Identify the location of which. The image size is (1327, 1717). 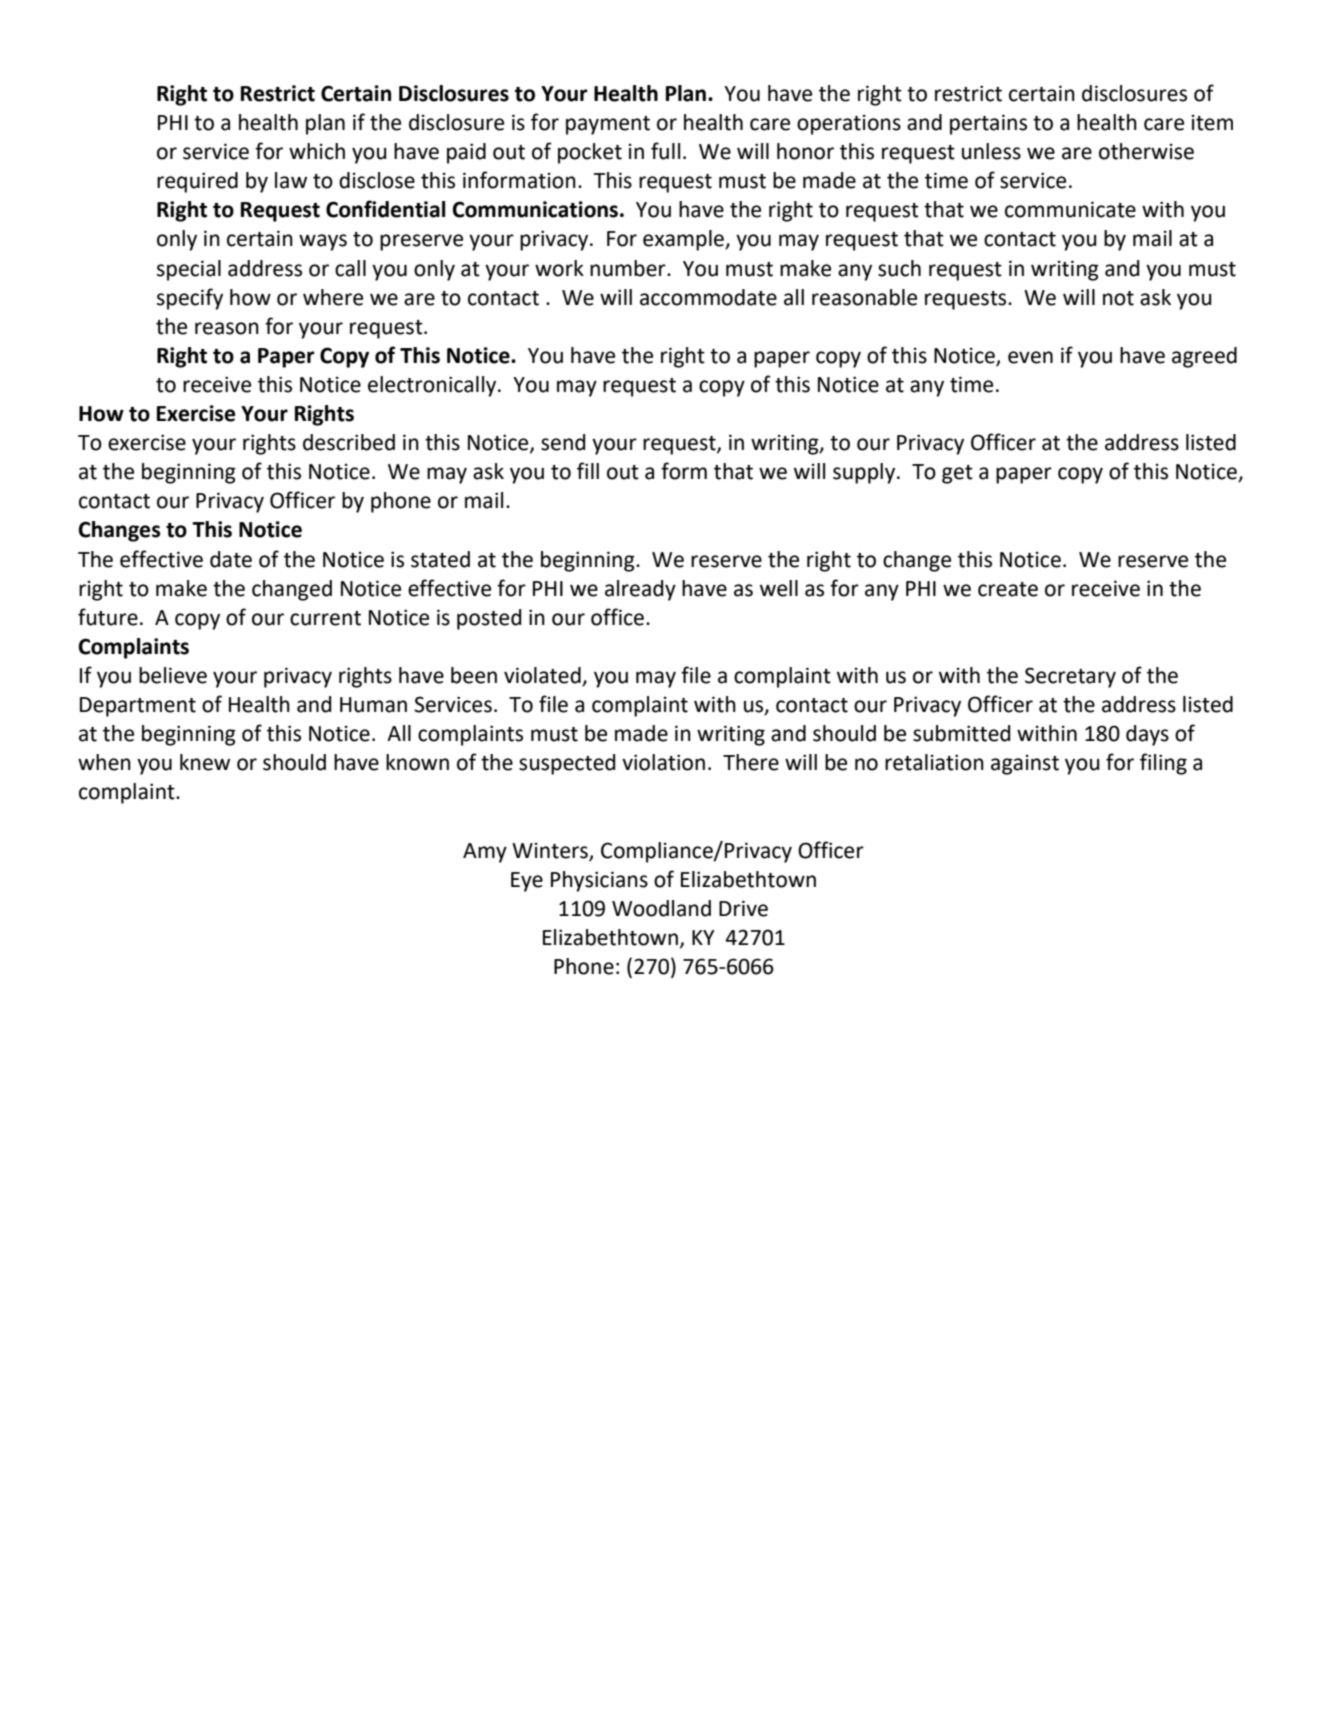
(317, 151).
